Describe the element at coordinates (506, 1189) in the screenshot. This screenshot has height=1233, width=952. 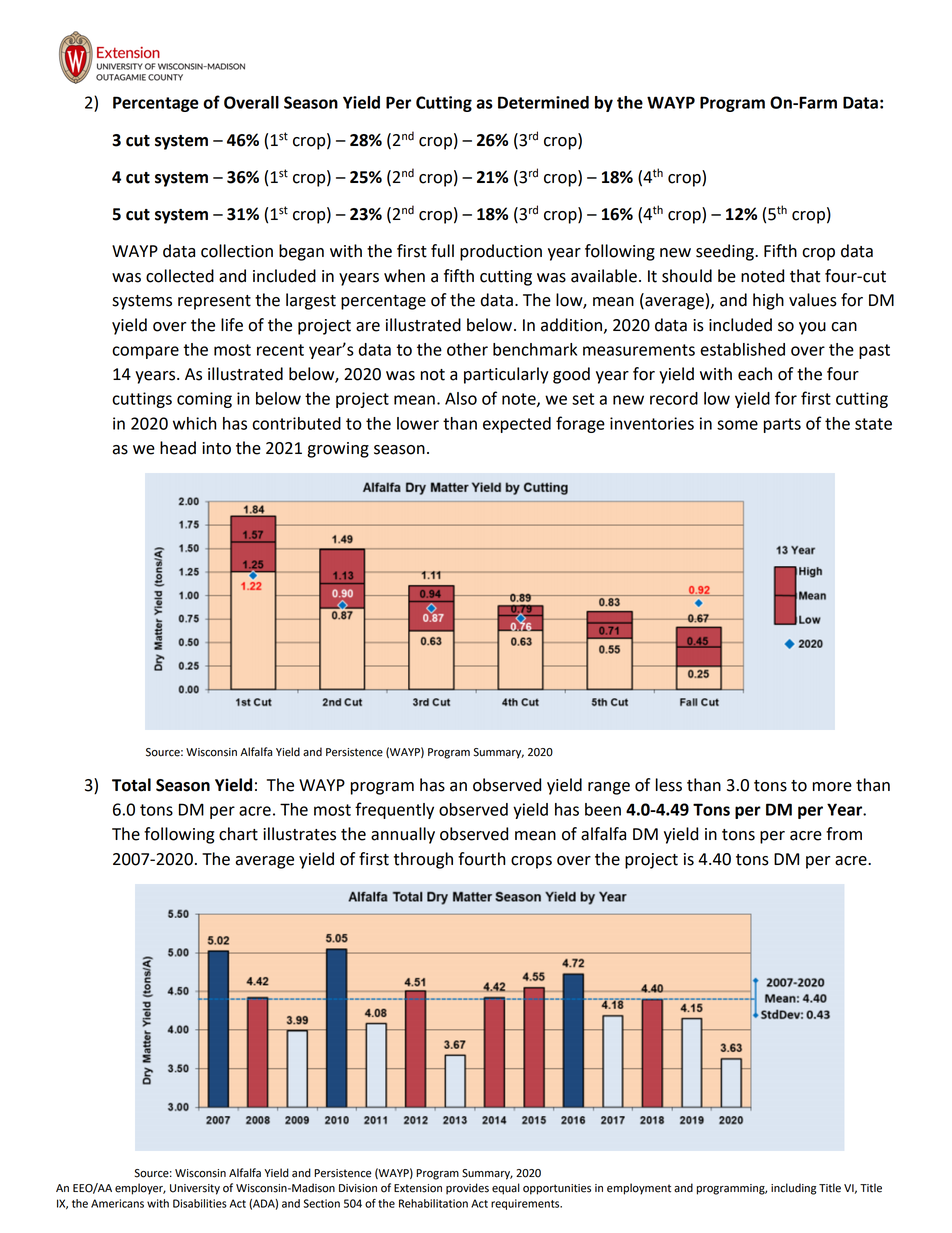
I see `equal` at that location.
